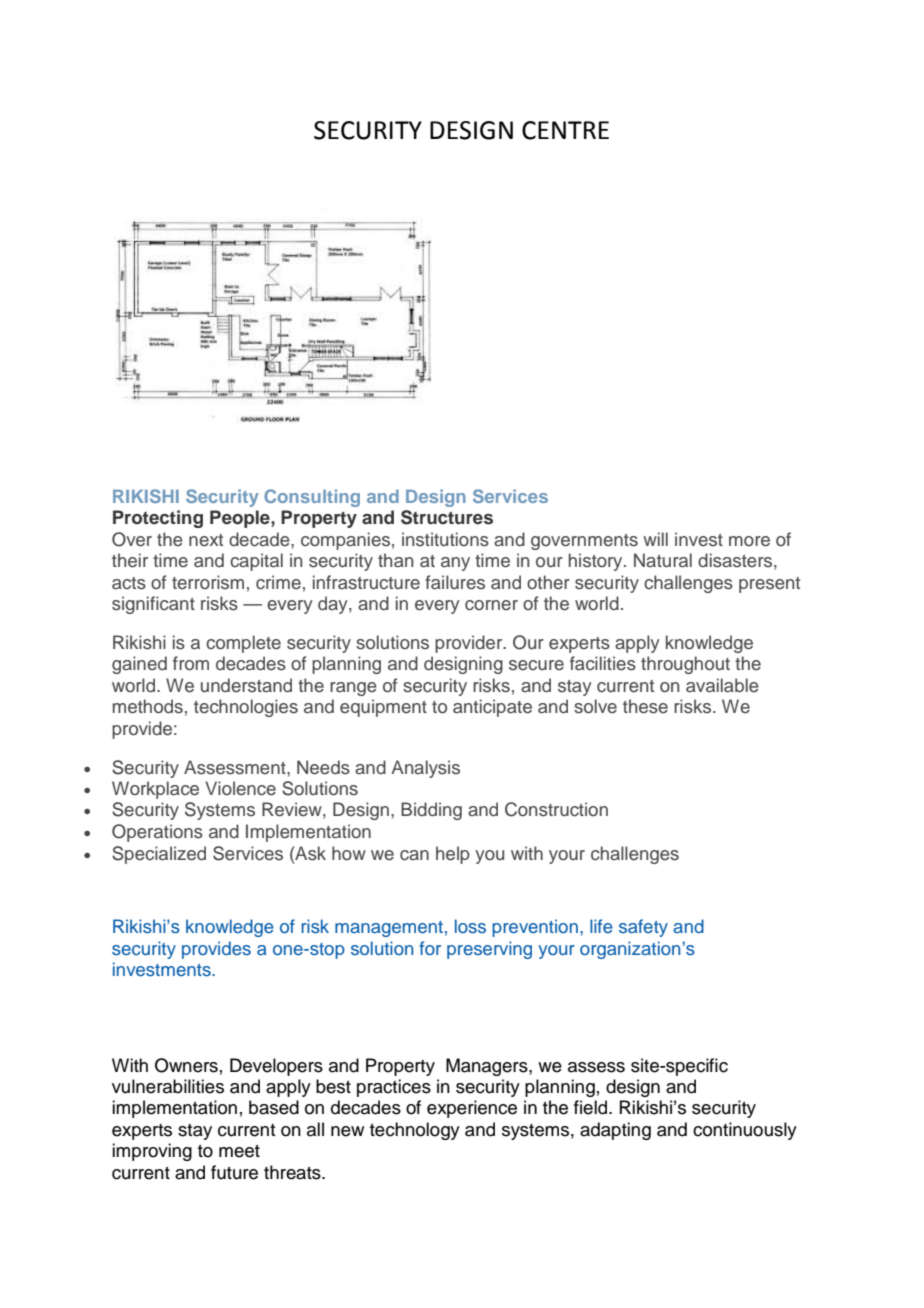  What do you see at coordinates (685, 665) in the screenshot?
I see `throughout` at bounding box center [685, 665].
